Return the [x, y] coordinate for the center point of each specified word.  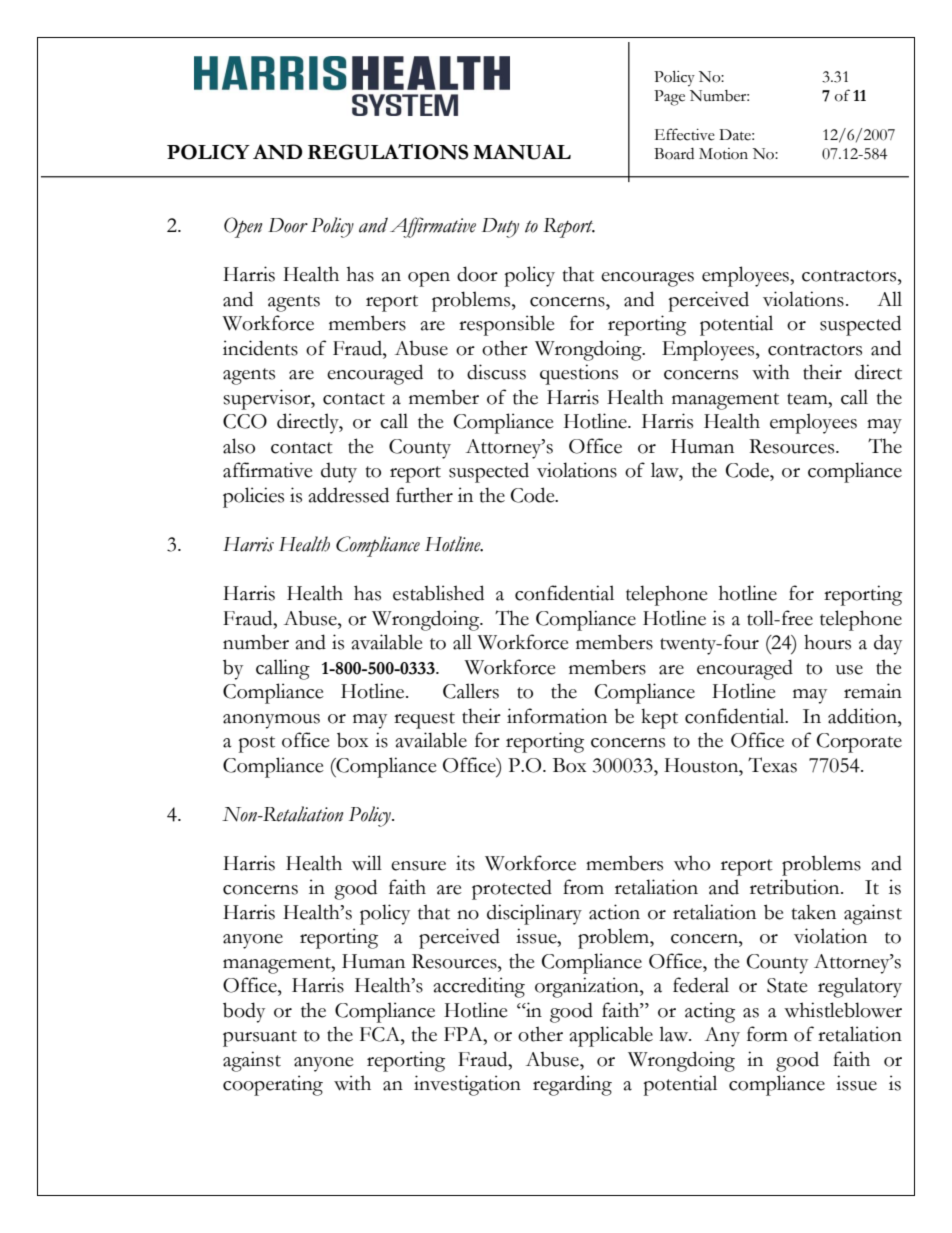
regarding [572, 1085]
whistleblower [843, 1010]
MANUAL [522, 152]
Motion [723, 154]
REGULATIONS [388, 152]
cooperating [273, 1085]
